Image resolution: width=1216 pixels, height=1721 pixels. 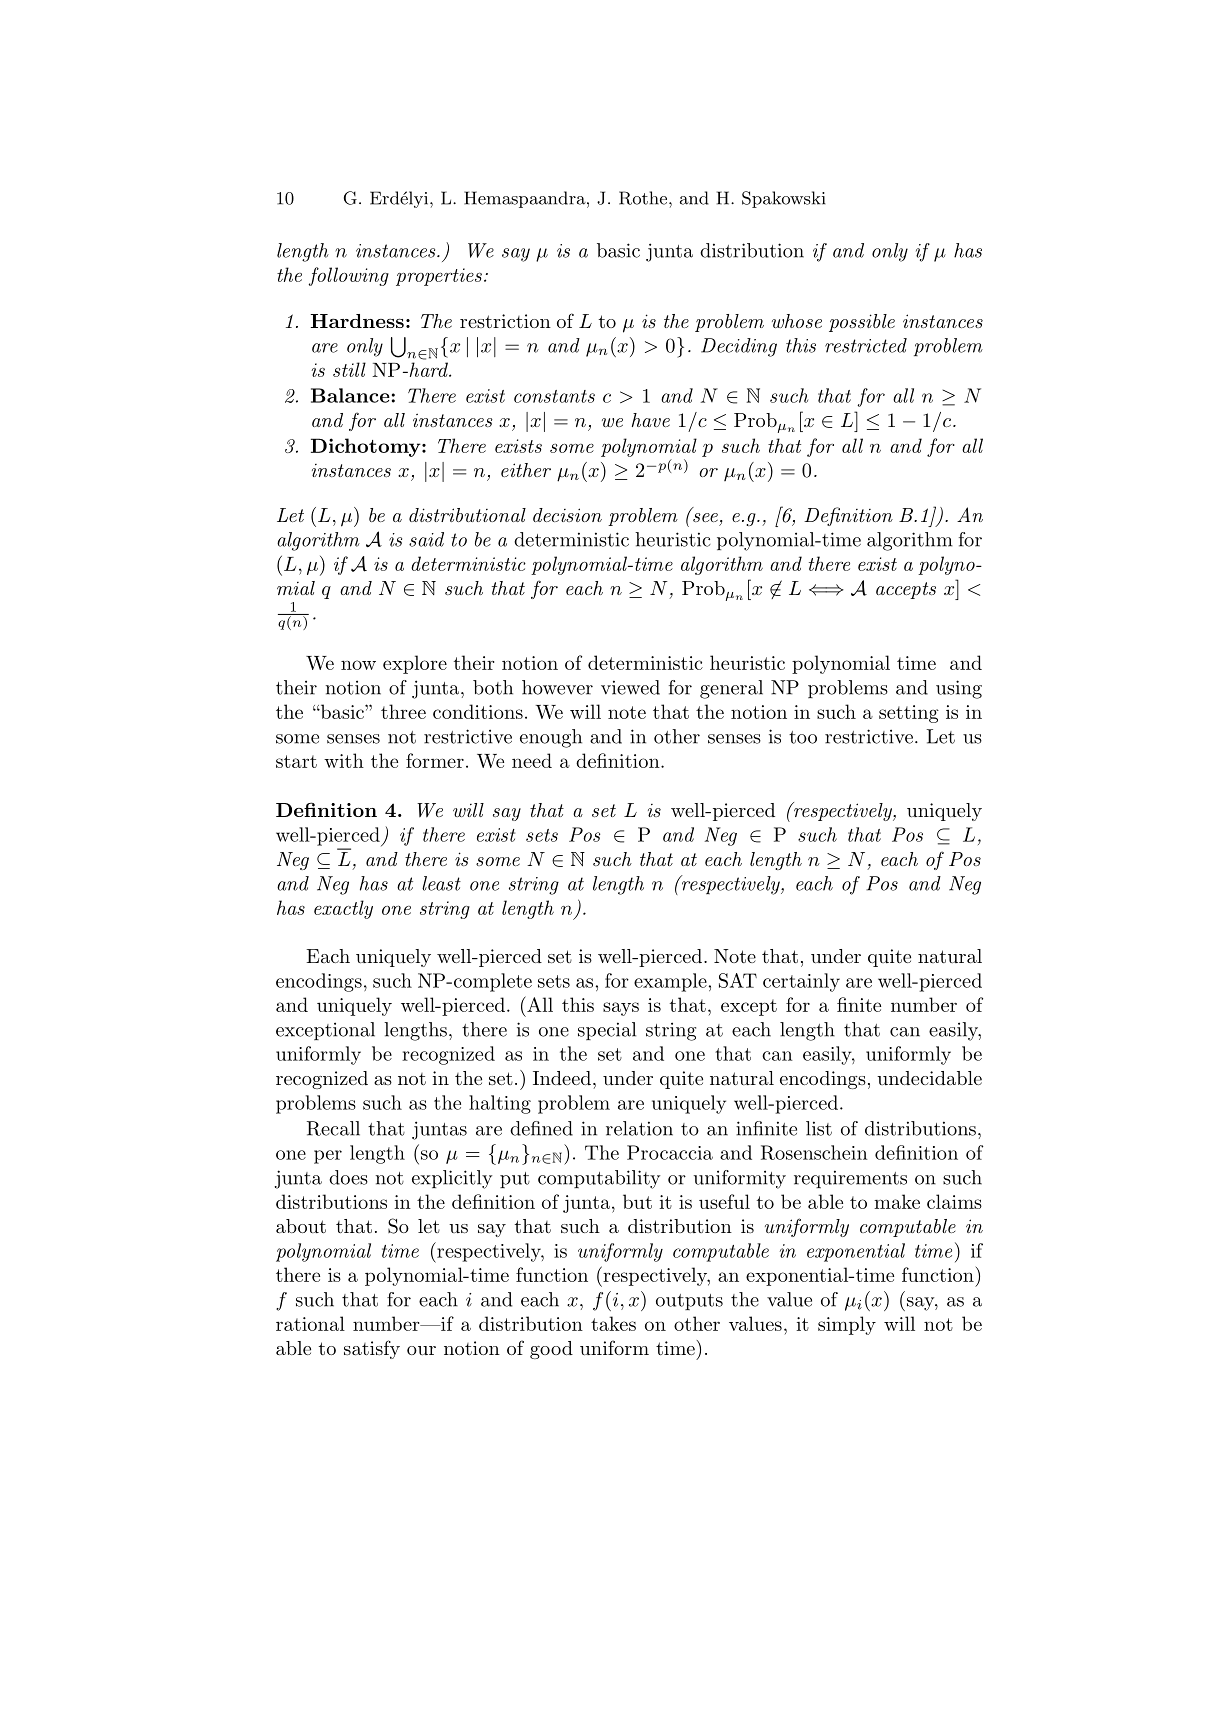 I want to click on certainly, so click(x=801, y=982).
